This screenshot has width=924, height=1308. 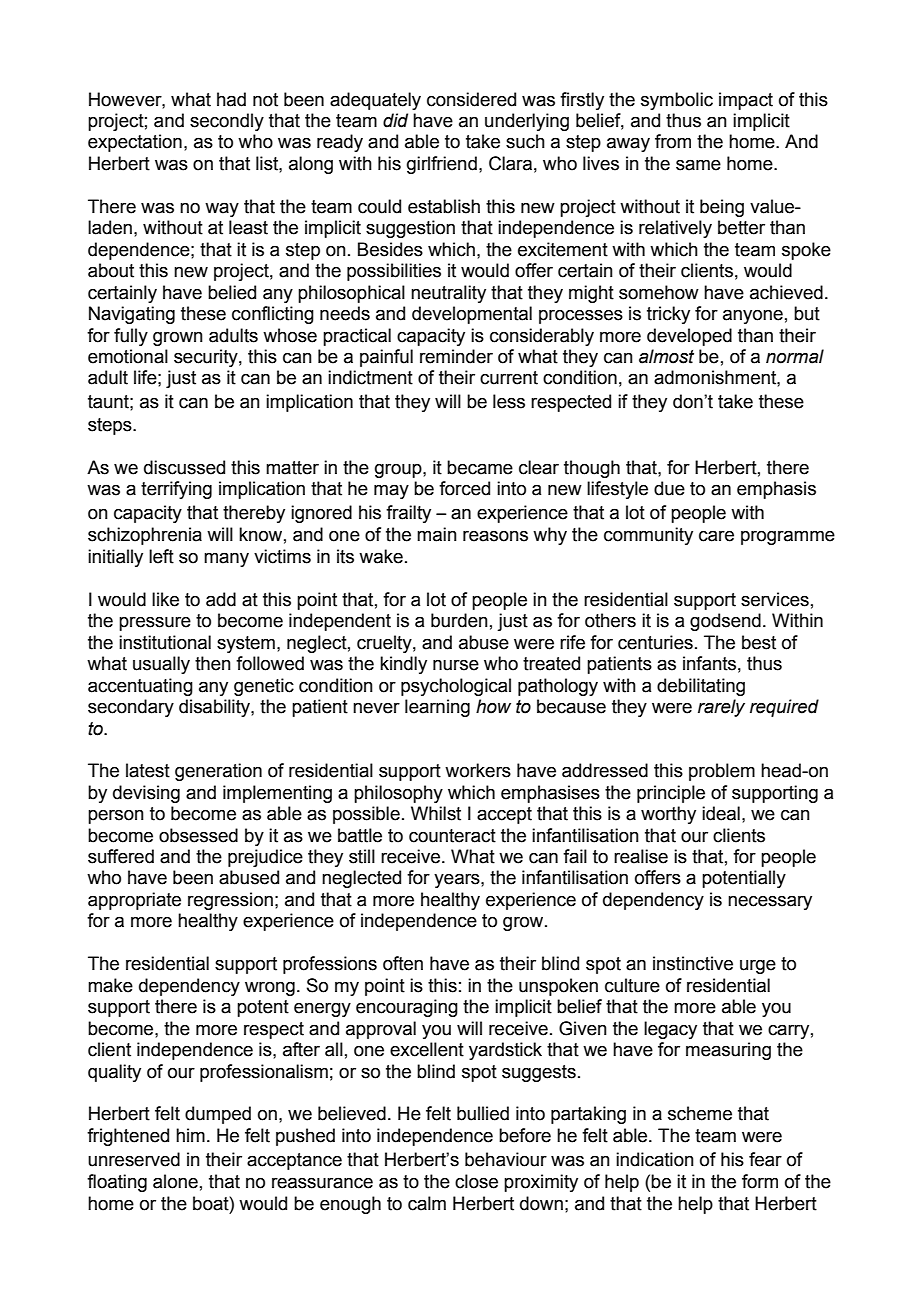 I want to click on impact, so click(x=746, y=101).
